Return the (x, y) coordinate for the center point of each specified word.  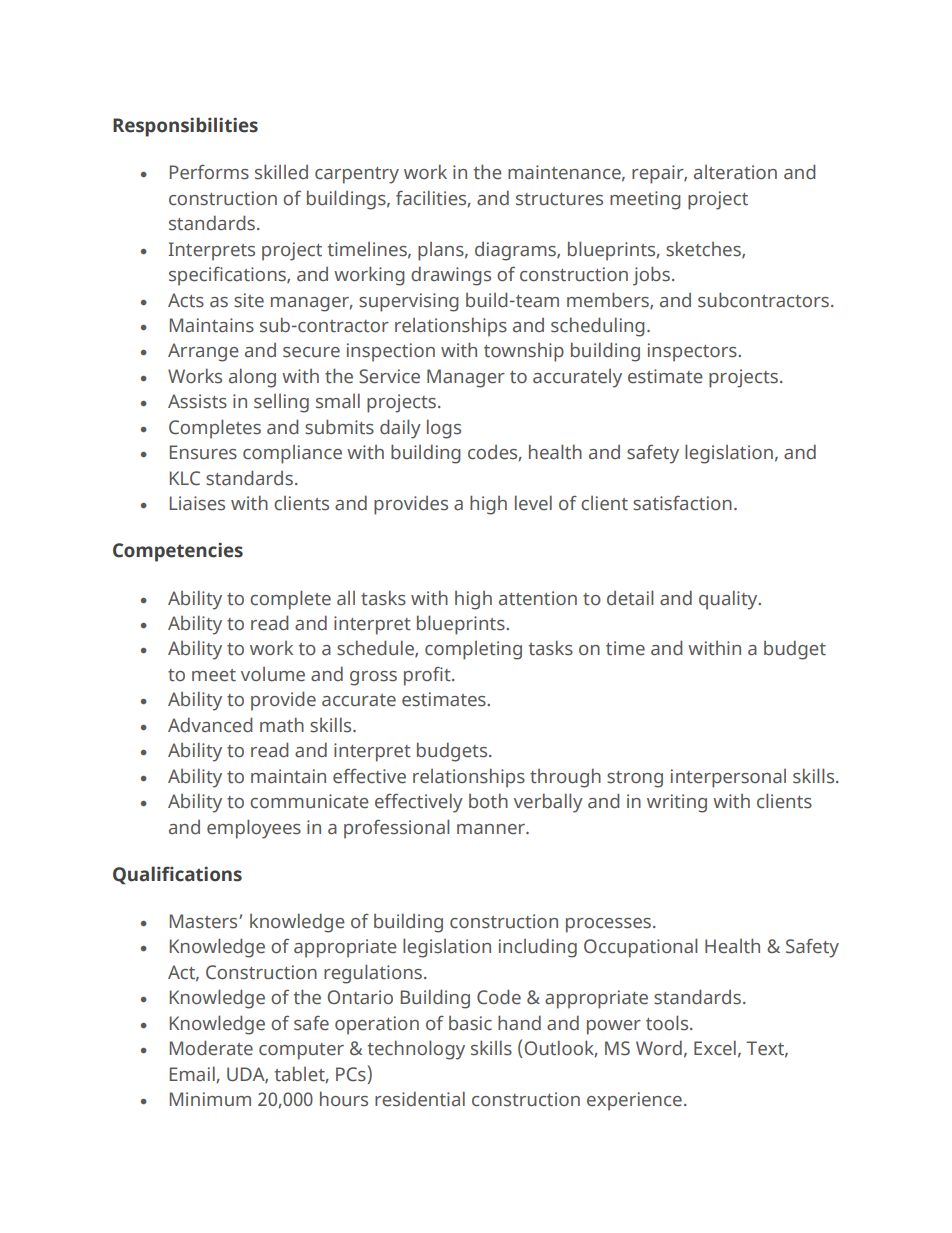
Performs (209, 172)
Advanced (210, 725)
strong (635, 779)
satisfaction (682, 503)
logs (444, 429)
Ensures (203, 452)
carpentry (357, 175)
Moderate (211, 1048)
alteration (735, 172)
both (488, 801)
